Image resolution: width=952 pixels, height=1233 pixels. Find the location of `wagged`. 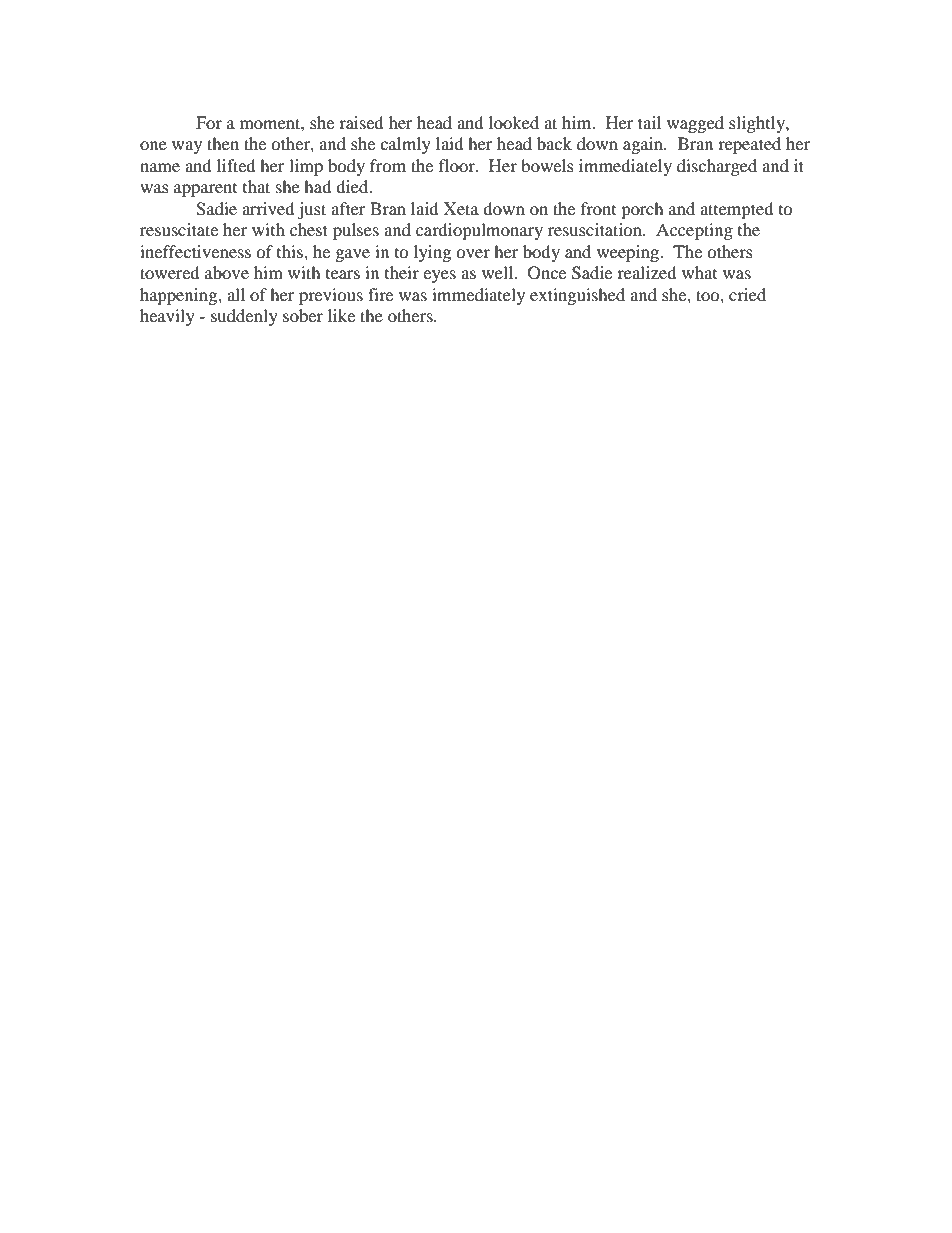

wagged is located at coordinates (695, 124).
